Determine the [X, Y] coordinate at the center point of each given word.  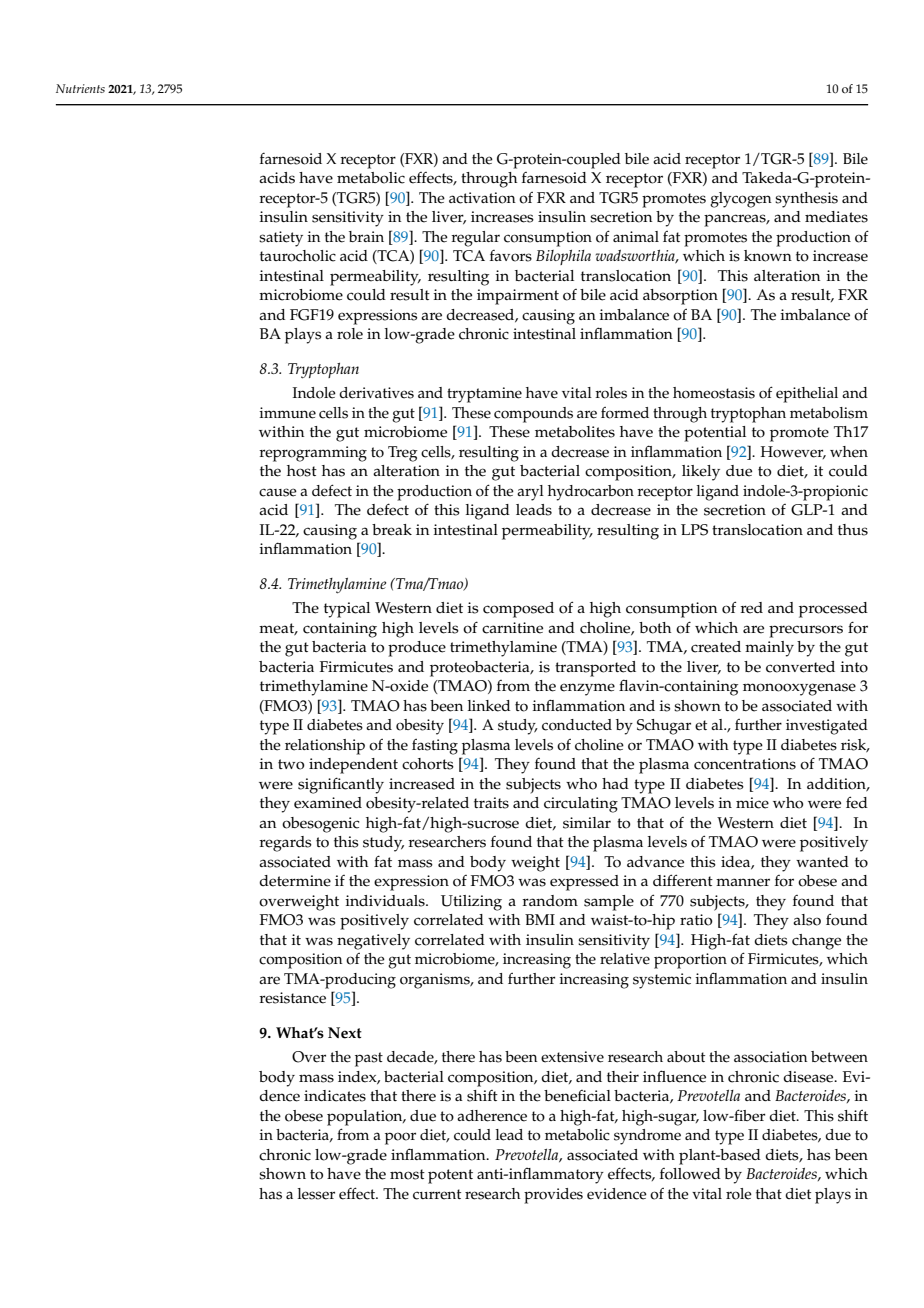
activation [482, 198]
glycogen [741, 200]
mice [752, 803]
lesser [316, 1194]
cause [278, 492]
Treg [403, 454]
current [437, 1194]
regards [285, 844]
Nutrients [80, 88]
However [793, 452]
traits [491, 803]
